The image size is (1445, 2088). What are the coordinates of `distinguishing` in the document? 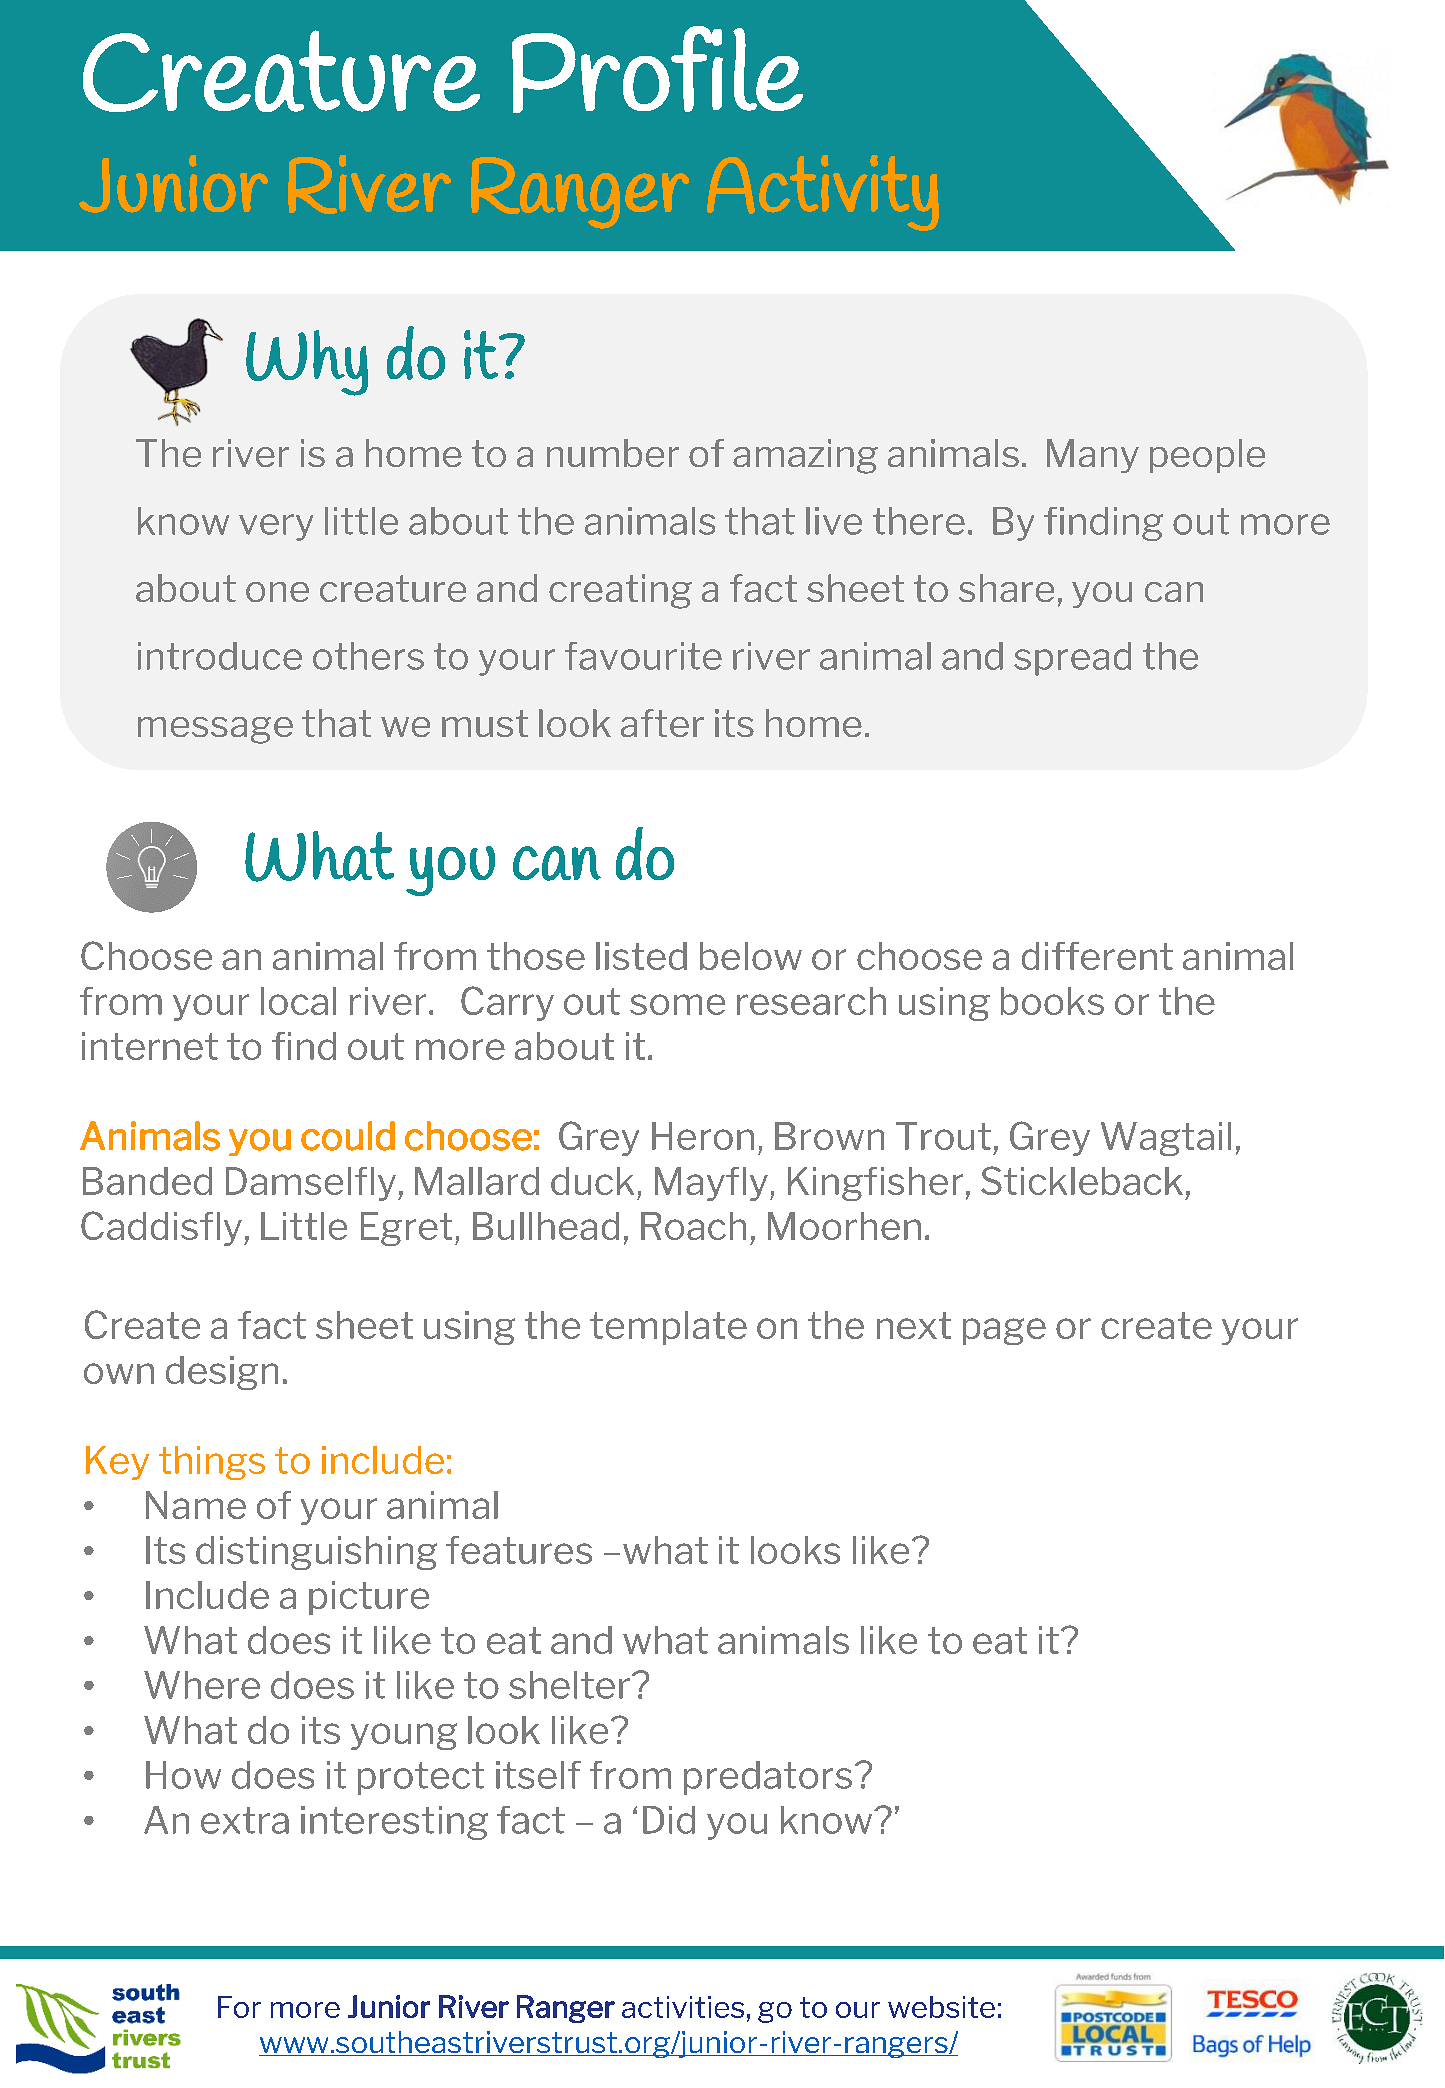 It's located at (316, 1553).
